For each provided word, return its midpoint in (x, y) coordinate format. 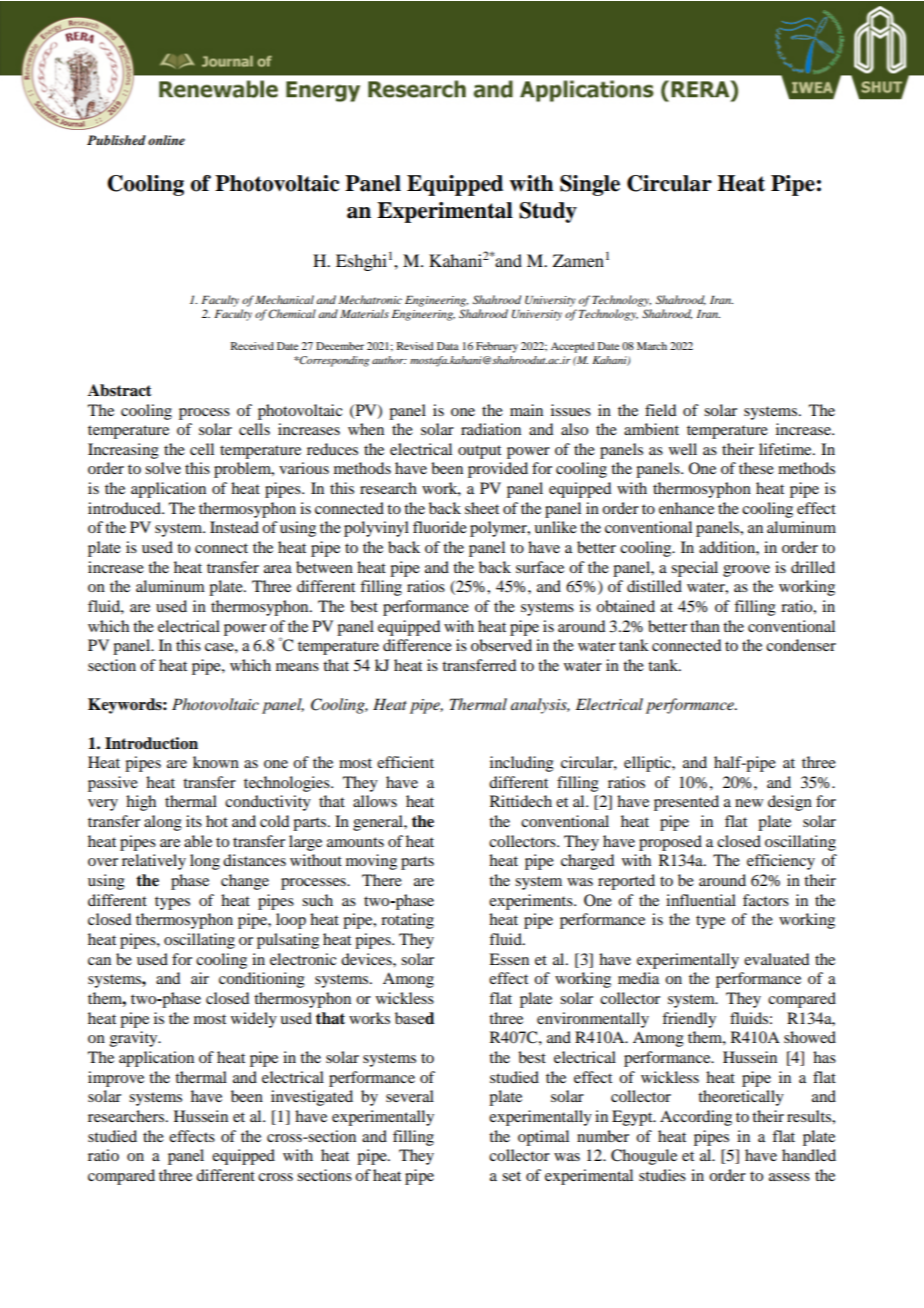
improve (116, 1079)
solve (163, 468)
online (166, 140)
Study (548, 212)
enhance (686, 508)
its (194, 821)
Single (590, 185)
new (749, 803)
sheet (482, 508)
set (511, 1176)
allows (375, 801)
